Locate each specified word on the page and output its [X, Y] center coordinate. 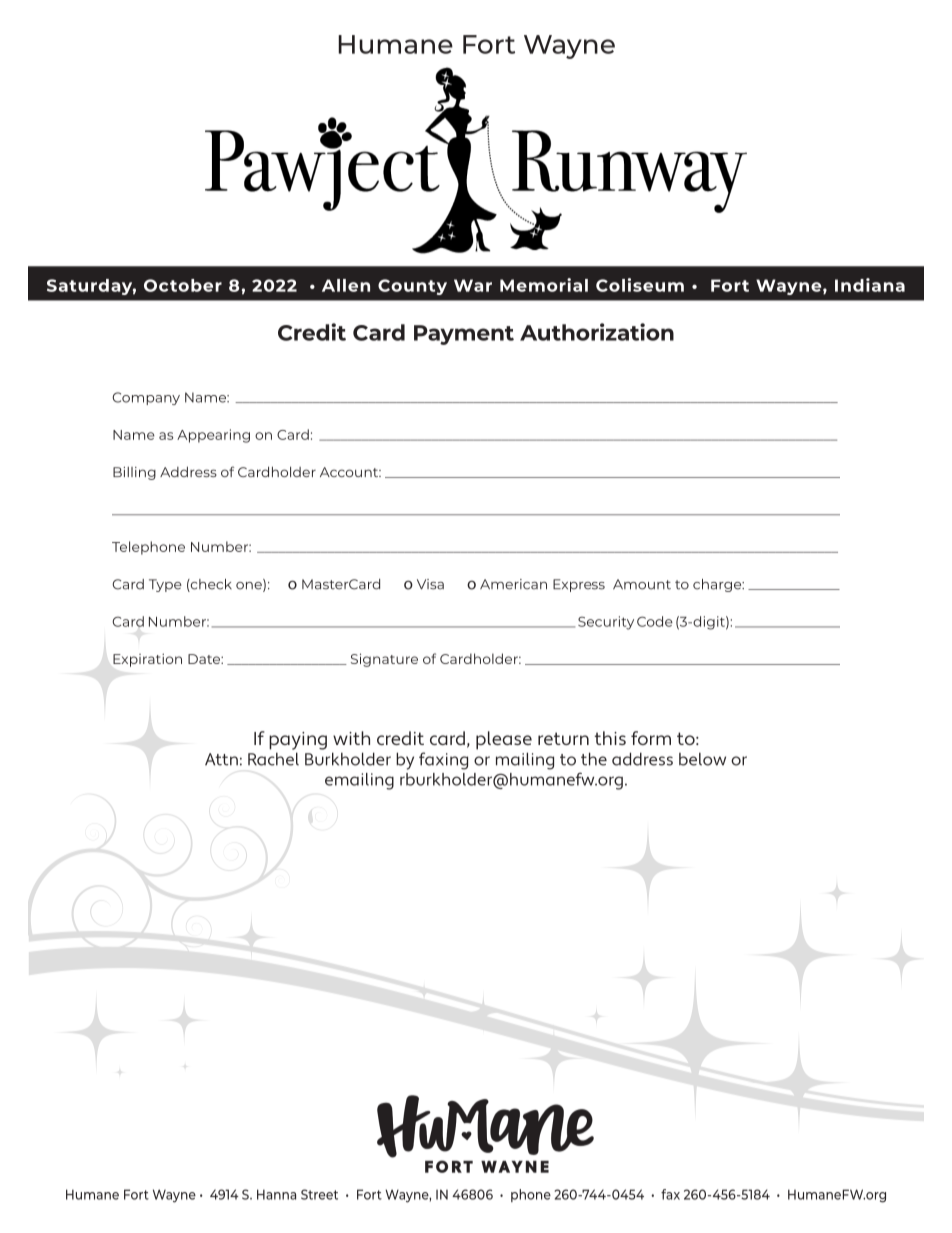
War [473, 285]
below [702, 759]
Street [319, 1194]
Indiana [870, 285]
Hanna [276, 1194]
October [183, 285]
